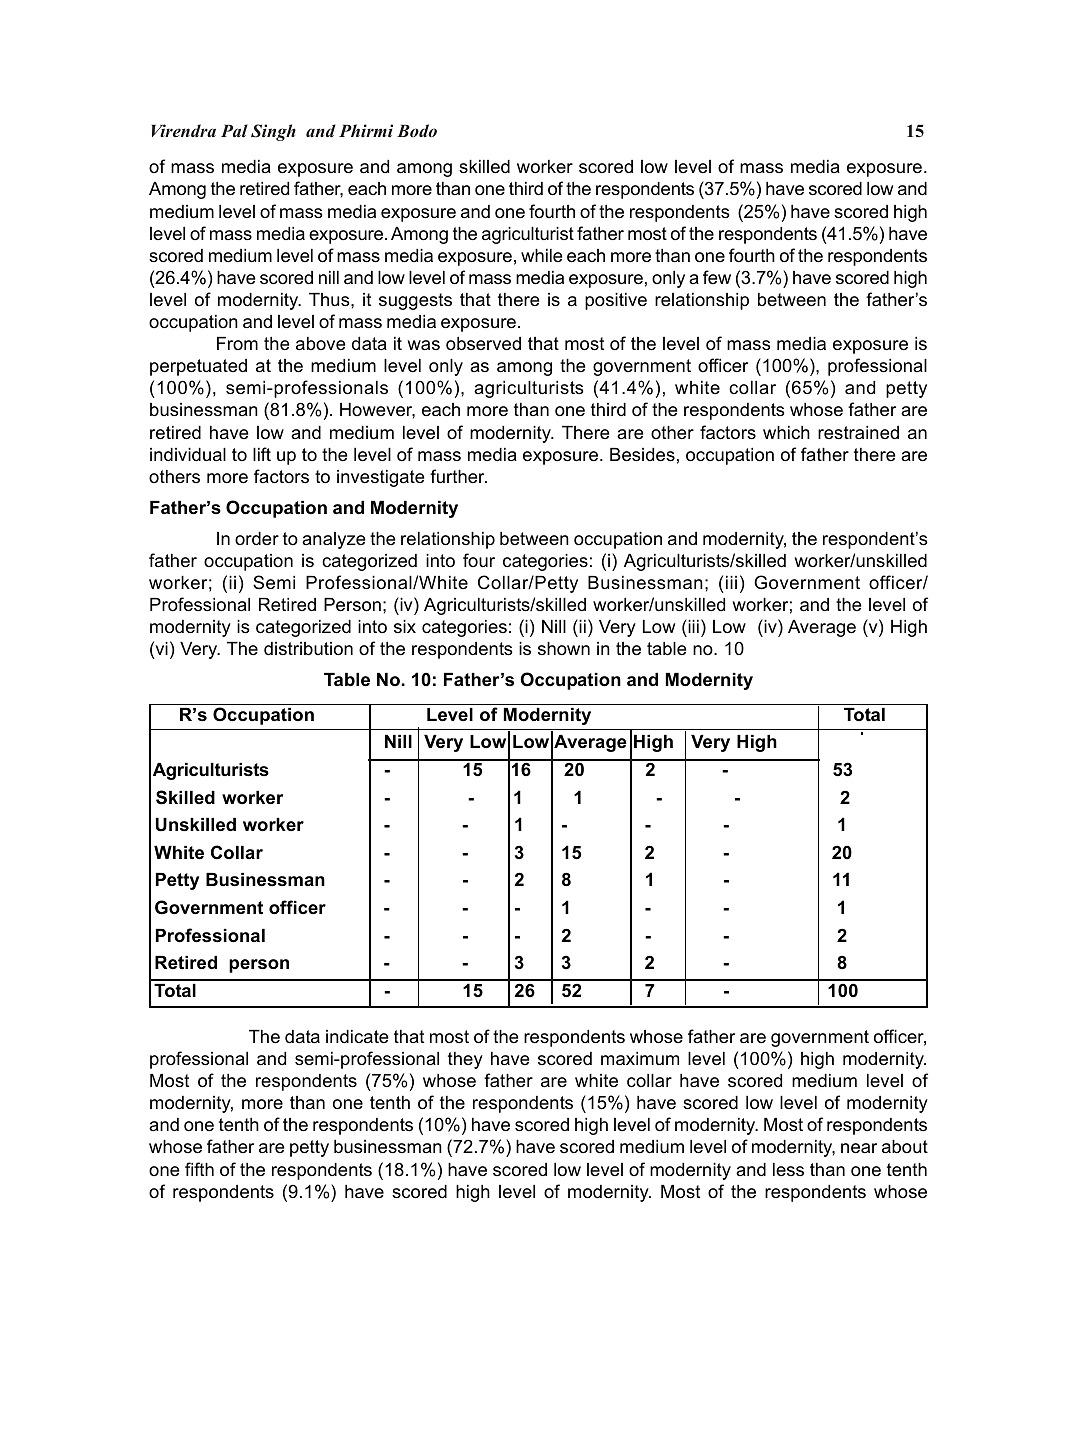 The width and height of the screenshot is (1077, 1442). Describe the element at coordinates (858, 432) in the screenshot. I see `restrained` at that location.
